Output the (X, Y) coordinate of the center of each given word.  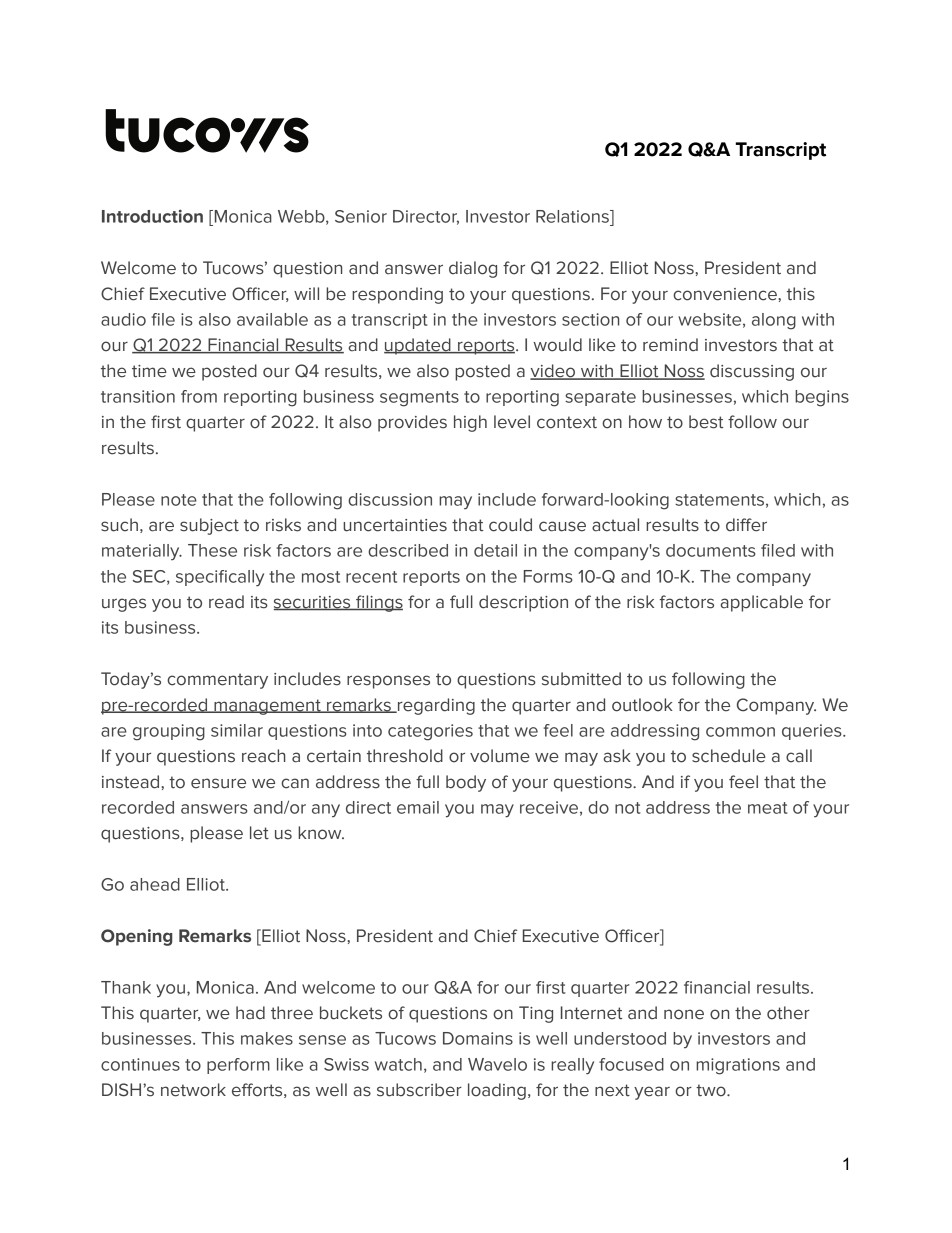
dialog (473, 269)
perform (238, 1066)
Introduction (152, 216)
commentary (217, 681)
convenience (726, 294)
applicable (761, 603)
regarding (435, 706)
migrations (738, 1066)
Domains (478, 1038)
